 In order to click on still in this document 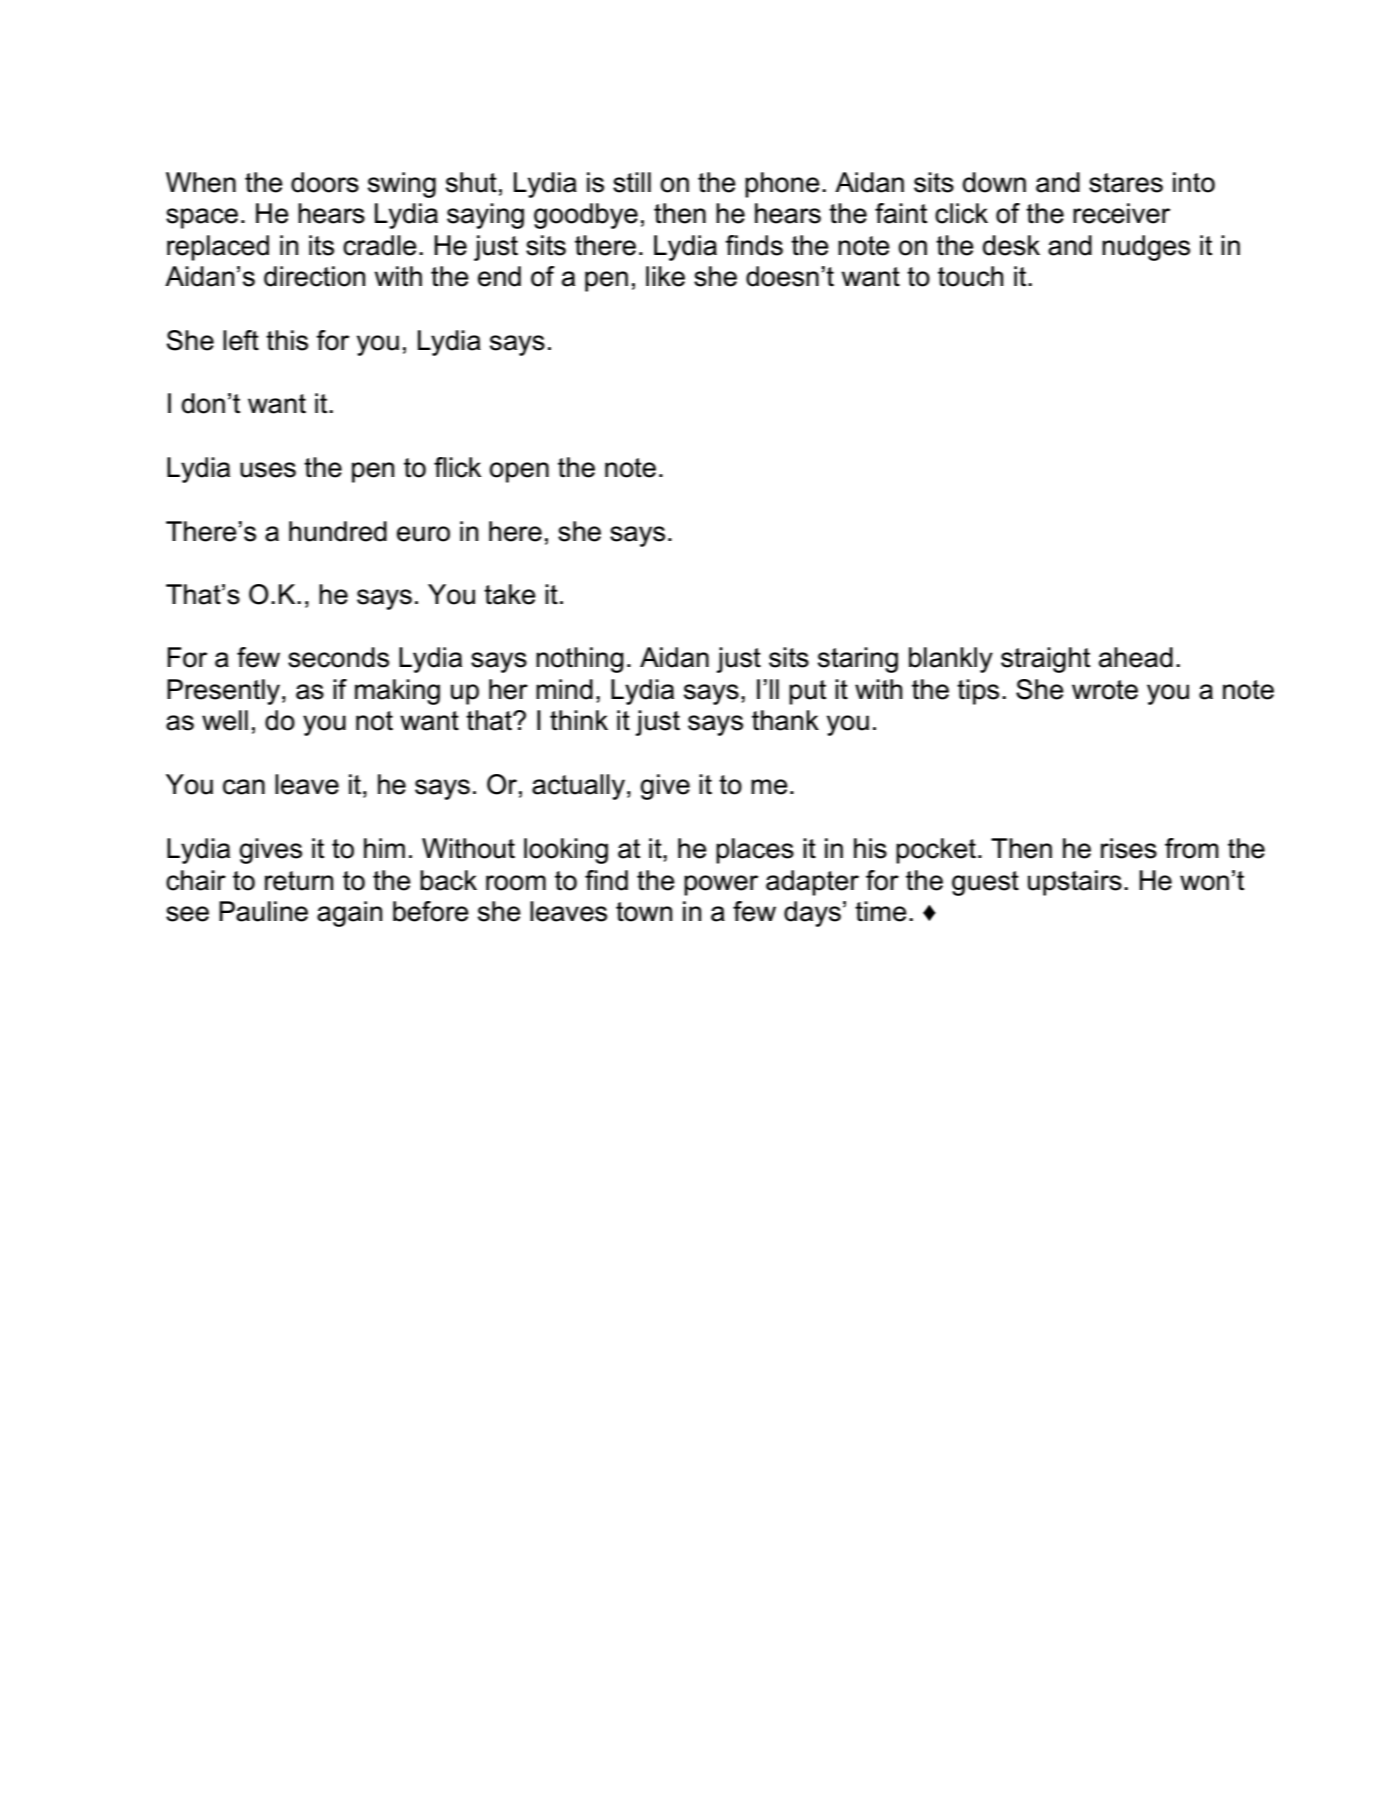, I will do `click(632, 182)`.
